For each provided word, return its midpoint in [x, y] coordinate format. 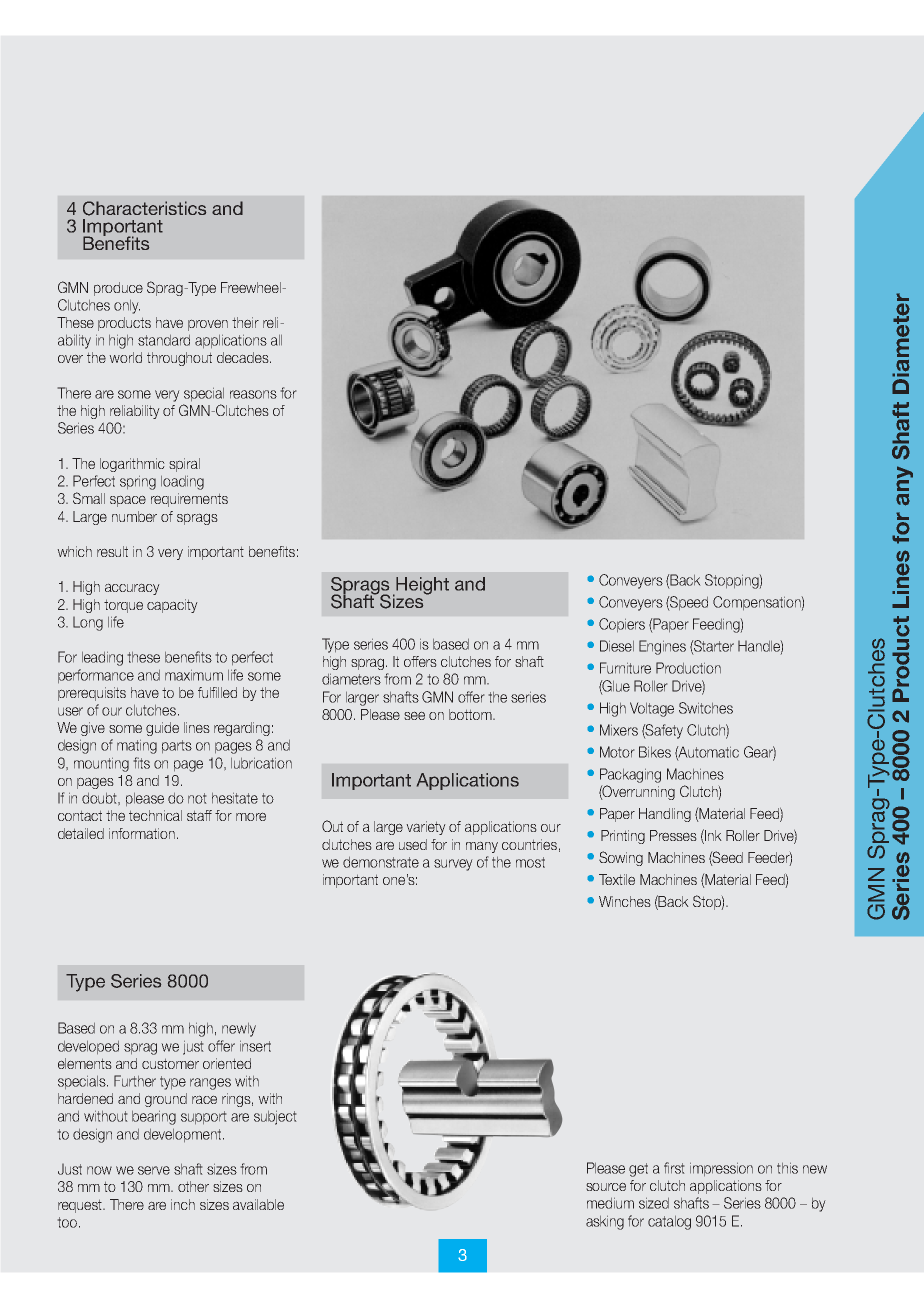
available [258, 1204]
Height [421, 586]
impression [721, 1169]
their [245, 322]
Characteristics [144, 208]
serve [154, 1170]
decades [244, 357]
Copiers [622, 625]
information [142, 833]
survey [453, 865]
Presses [673, 835]
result [112, 551]
